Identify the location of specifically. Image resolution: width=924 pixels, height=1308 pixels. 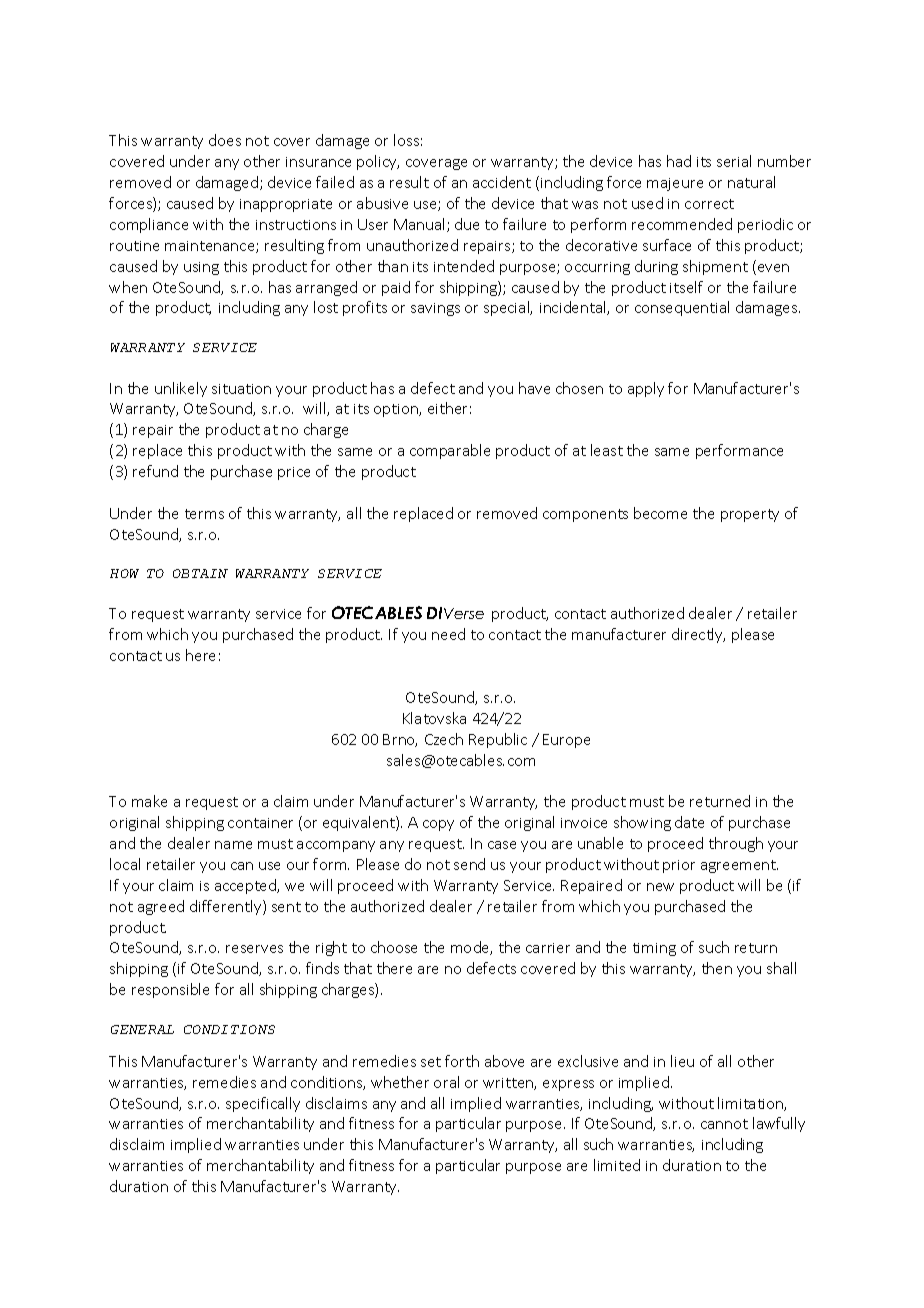
(263, 1104).
